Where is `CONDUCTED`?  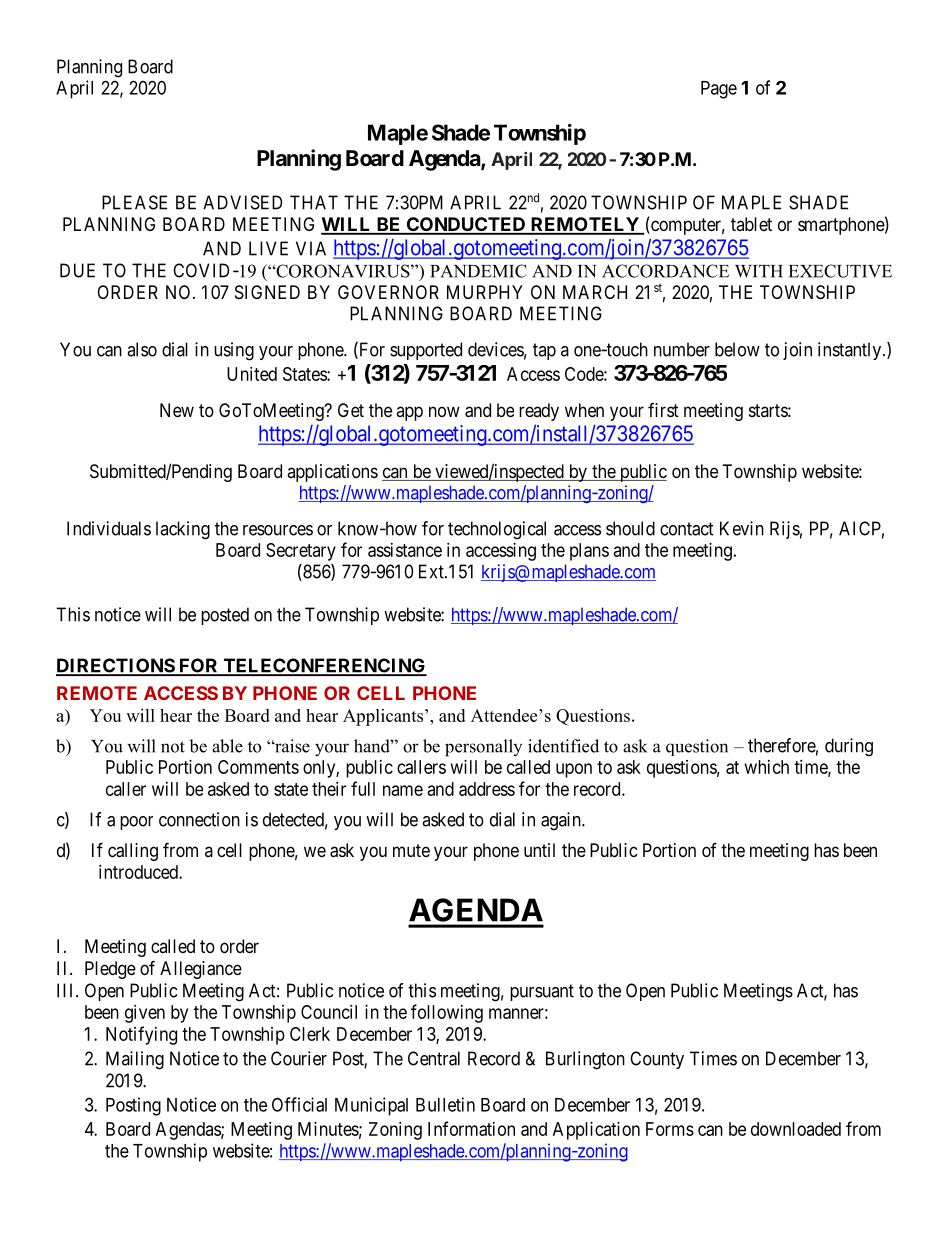
CONDUCTED is located at coordinates (466, 225).
